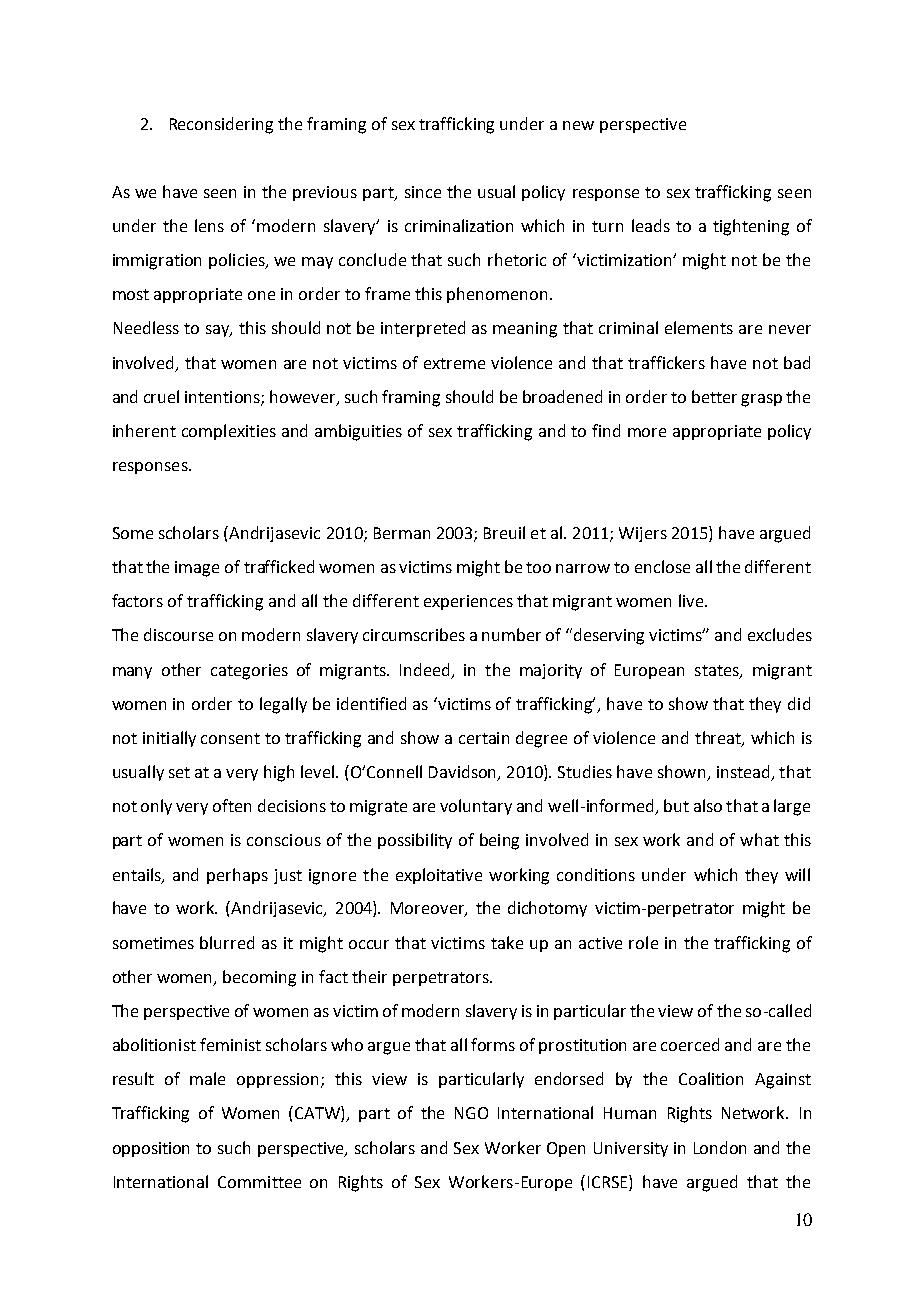 The image size is (924, 1307). I want to click on Indeed, so click(426, 670).
